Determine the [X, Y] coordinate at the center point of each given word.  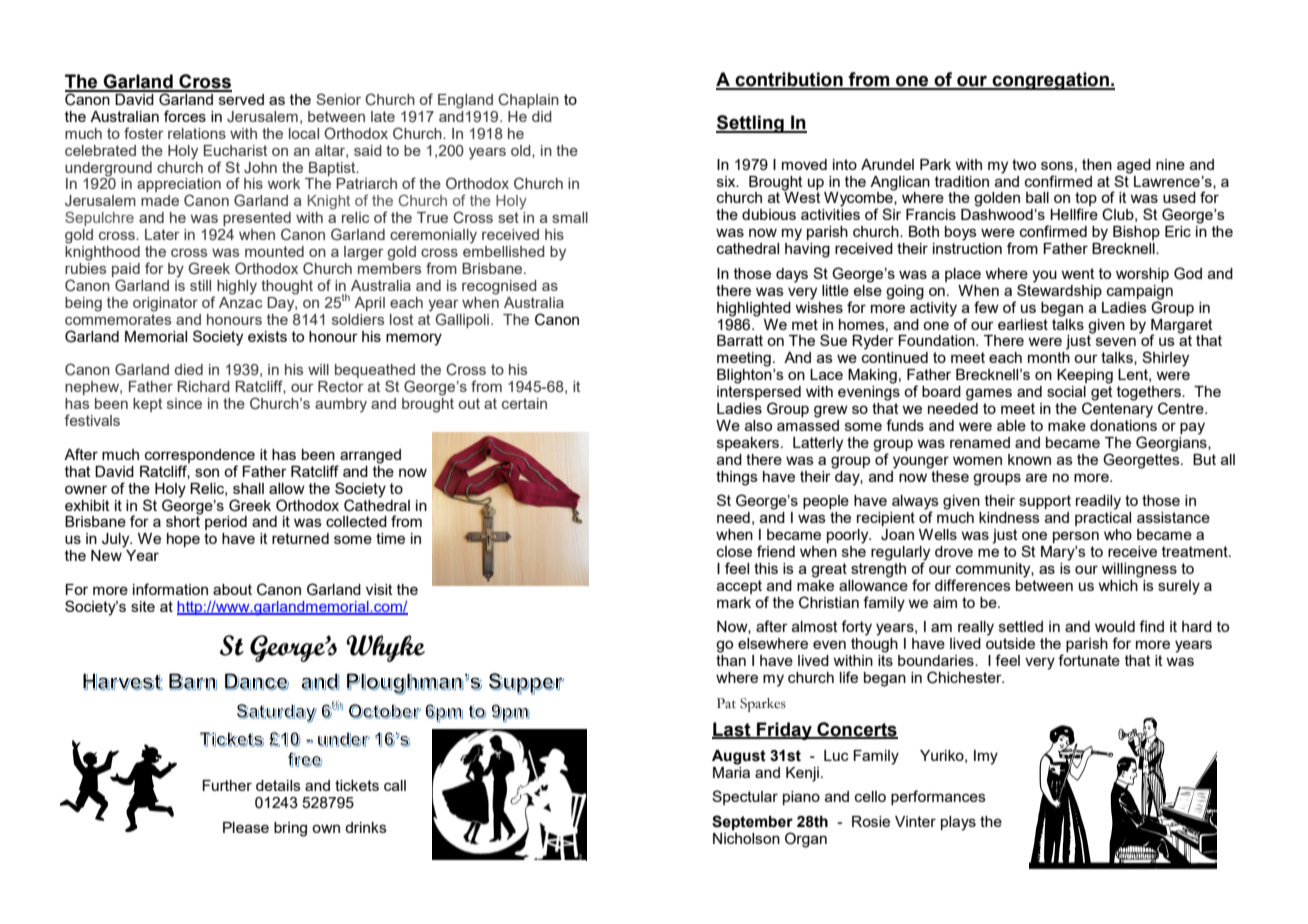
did [542, 116]
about [232, 589]
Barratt [740, 340]
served [240, 98]
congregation [1050, 81]
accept [739, 587]
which [1119, 584]
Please [246, 827]
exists [267, 336]
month [1049, 357]
